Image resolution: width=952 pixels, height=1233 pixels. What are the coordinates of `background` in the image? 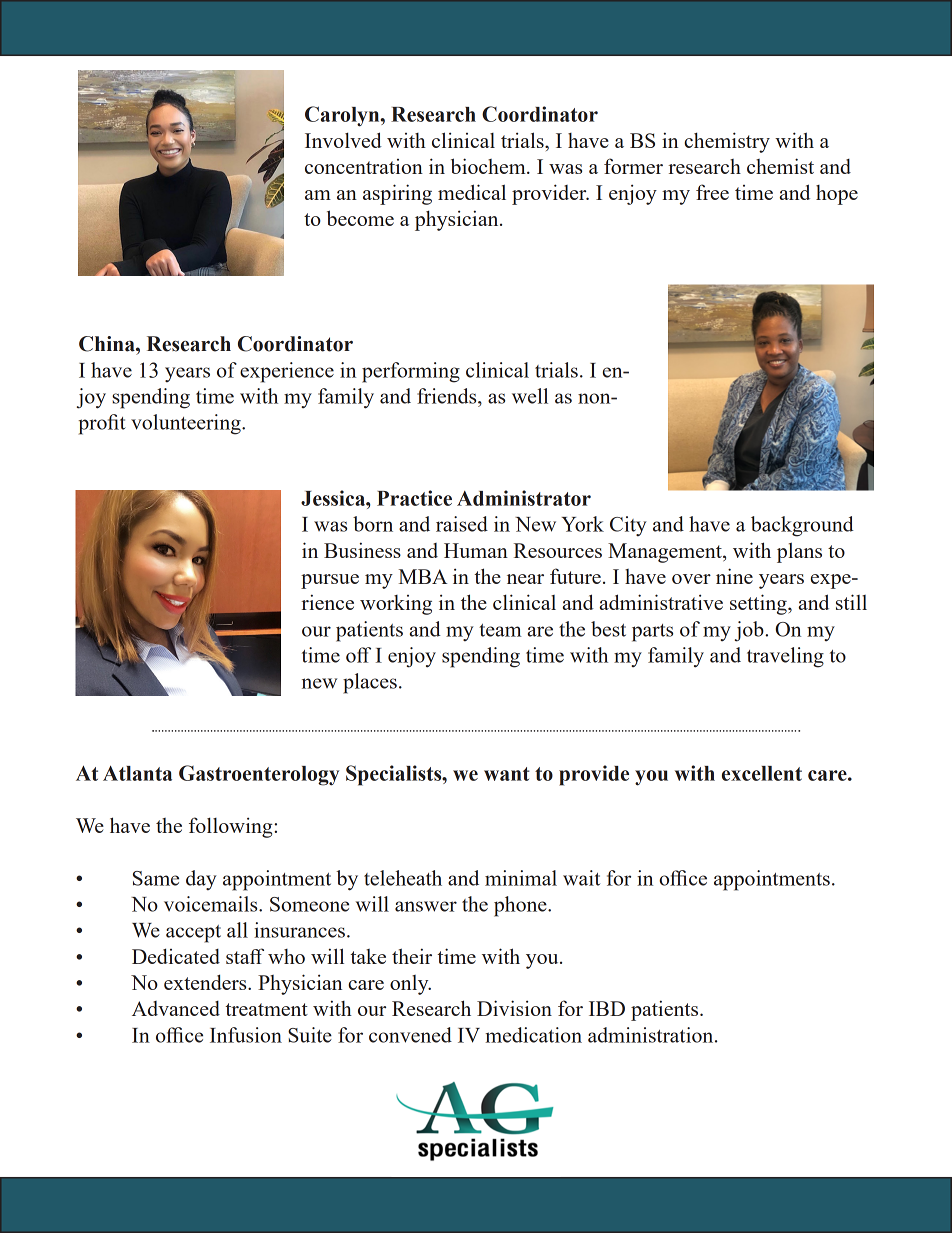 It's located at (802, 526).
